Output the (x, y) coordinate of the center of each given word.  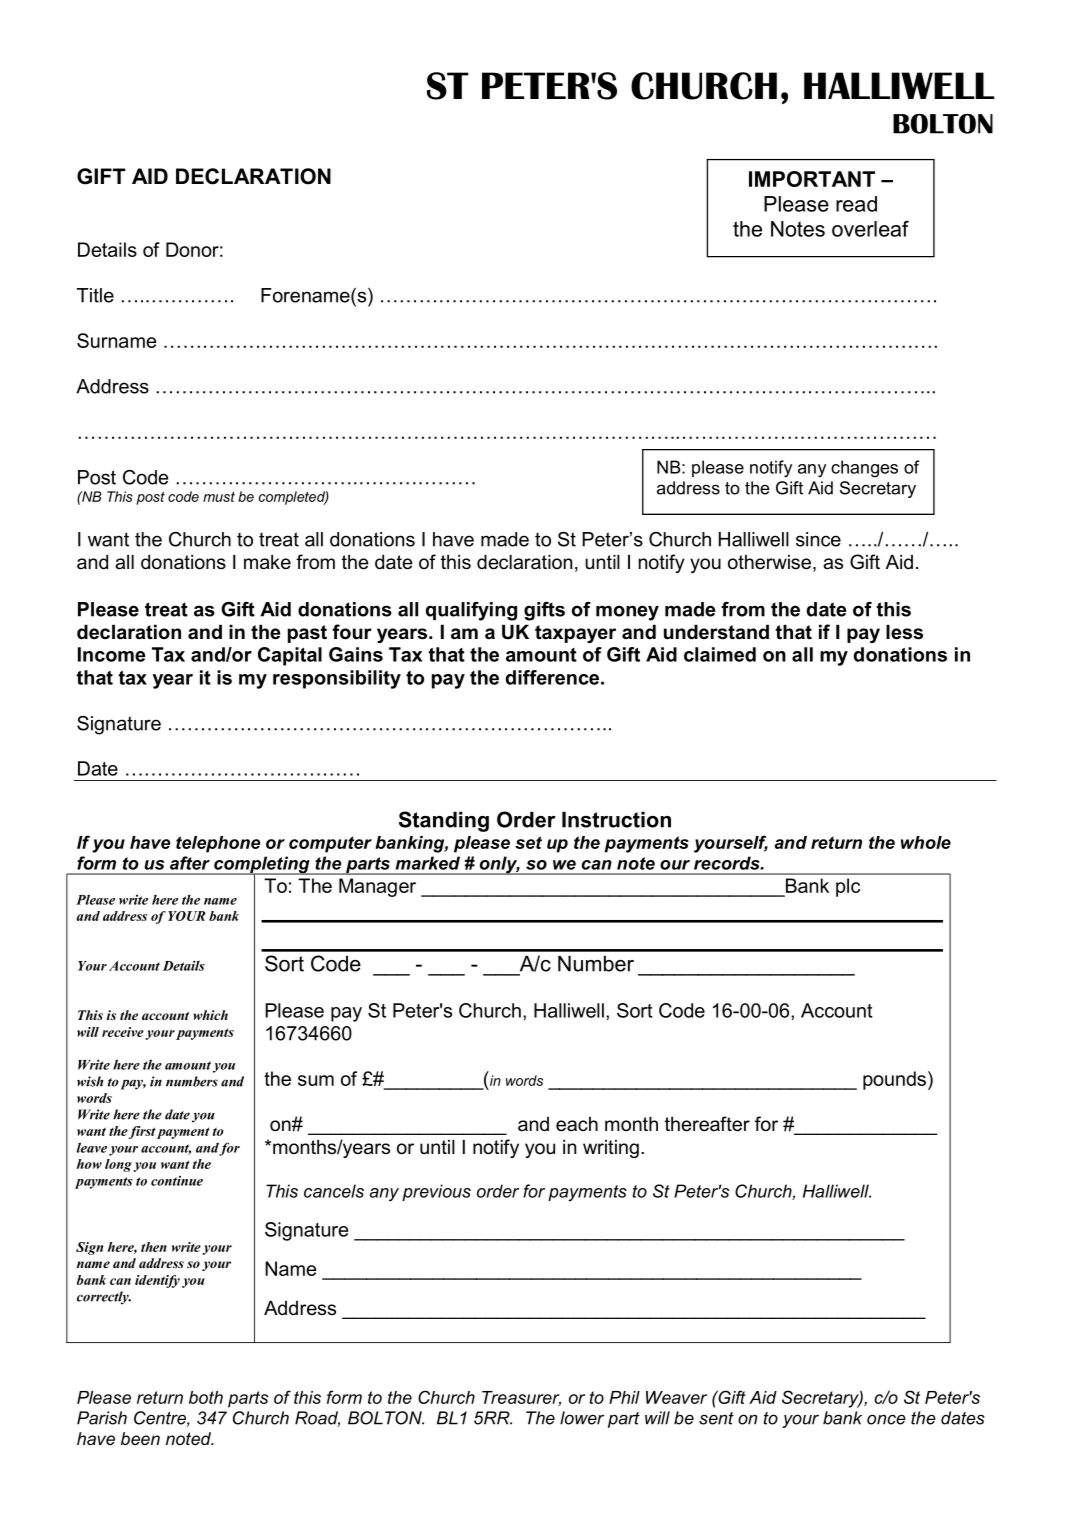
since (818, 539)
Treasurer (521, 1398)
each (577, 1124)
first (142, 1132)
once (886, 1419)
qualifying (471, 611)
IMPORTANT (812, 179)
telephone (218, 844)
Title (95, 295)
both (206, 1397)
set (528, 842)
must (219, 497)
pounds (894, 1080)
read (856, 204)
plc (848, 887)
